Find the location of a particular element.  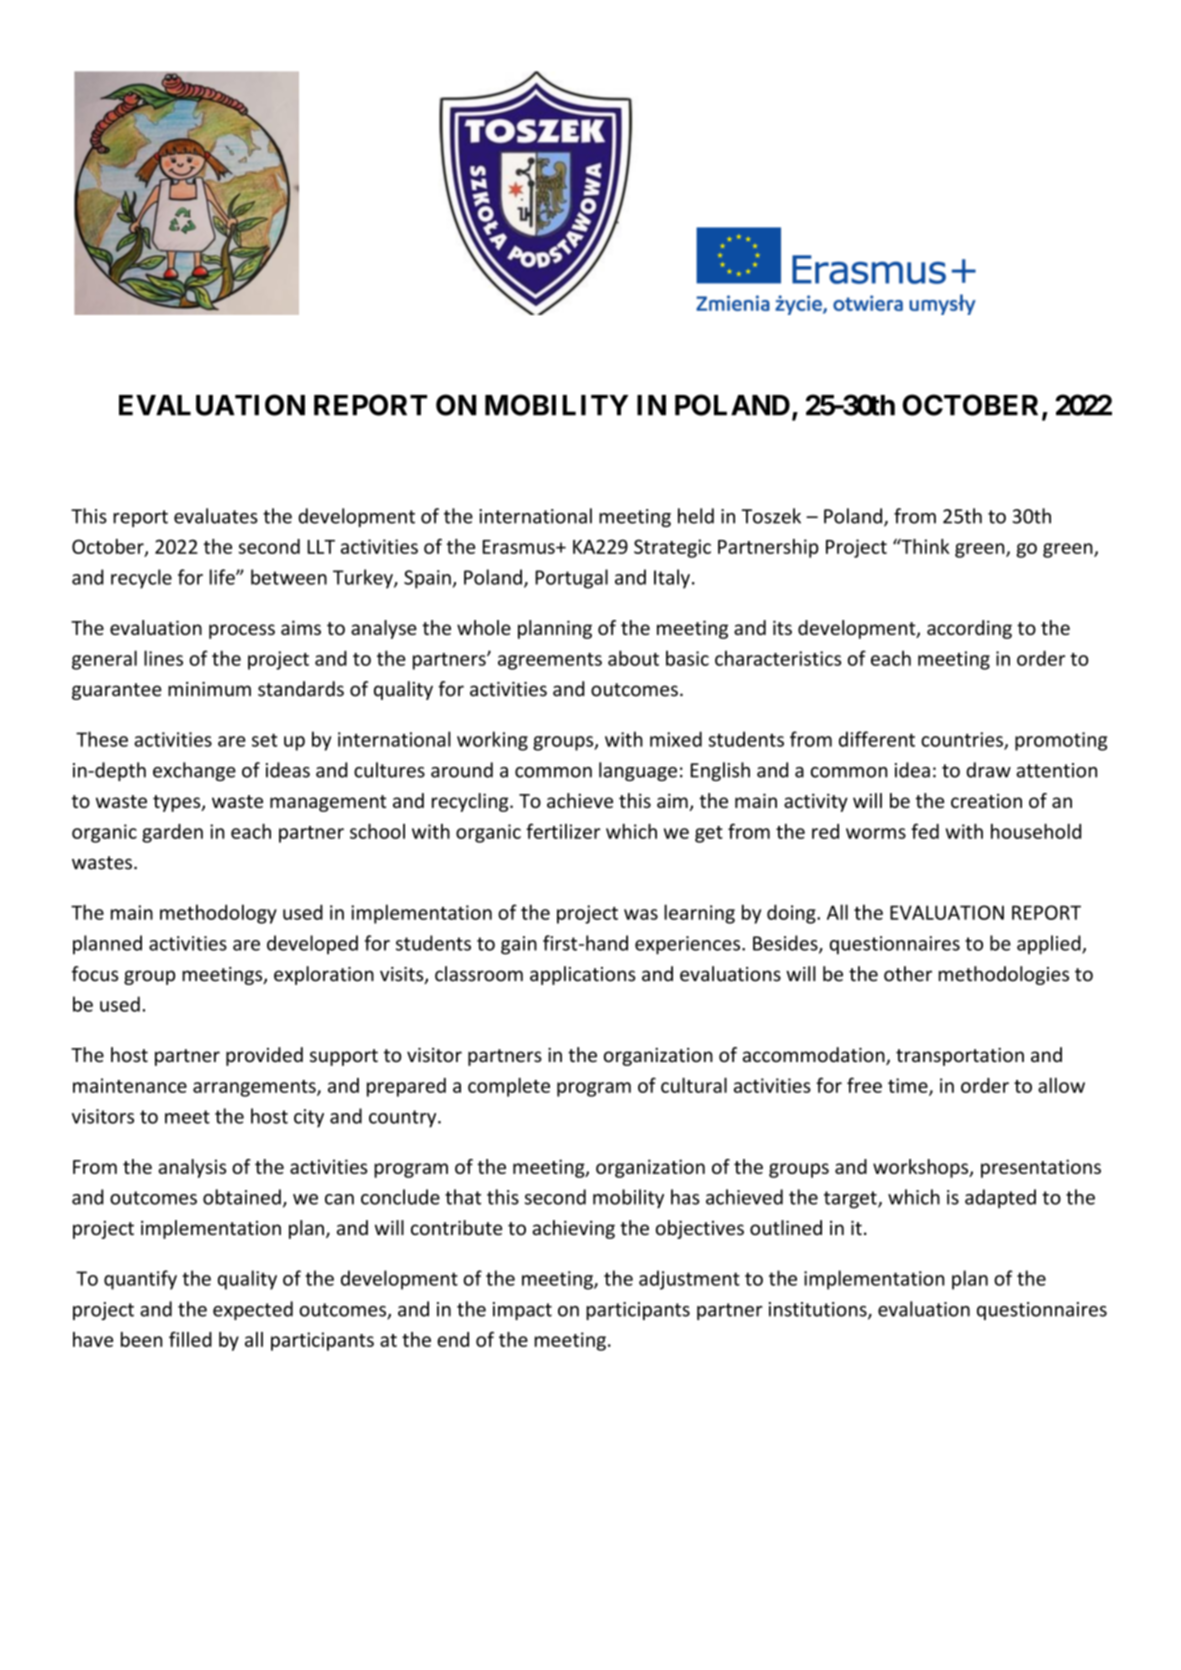

expected is located at coordinates (253, 1310).
